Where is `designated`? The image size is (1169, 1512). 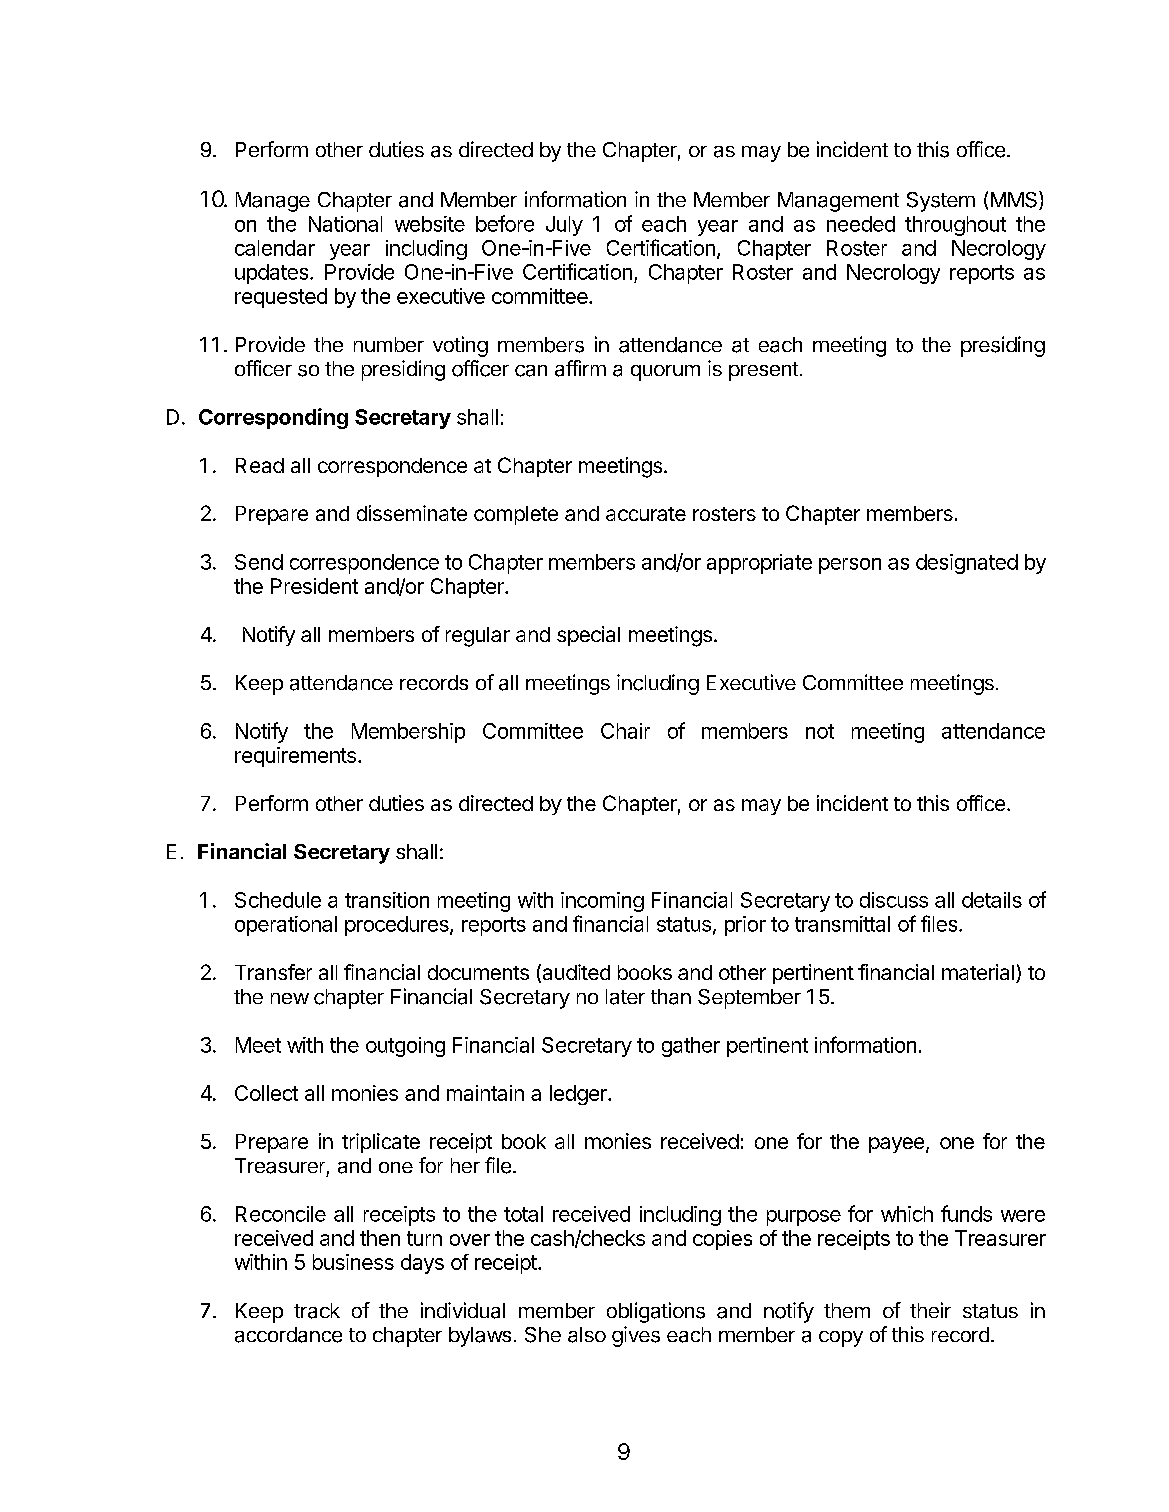
designated is located at coordinates (967, 564).
